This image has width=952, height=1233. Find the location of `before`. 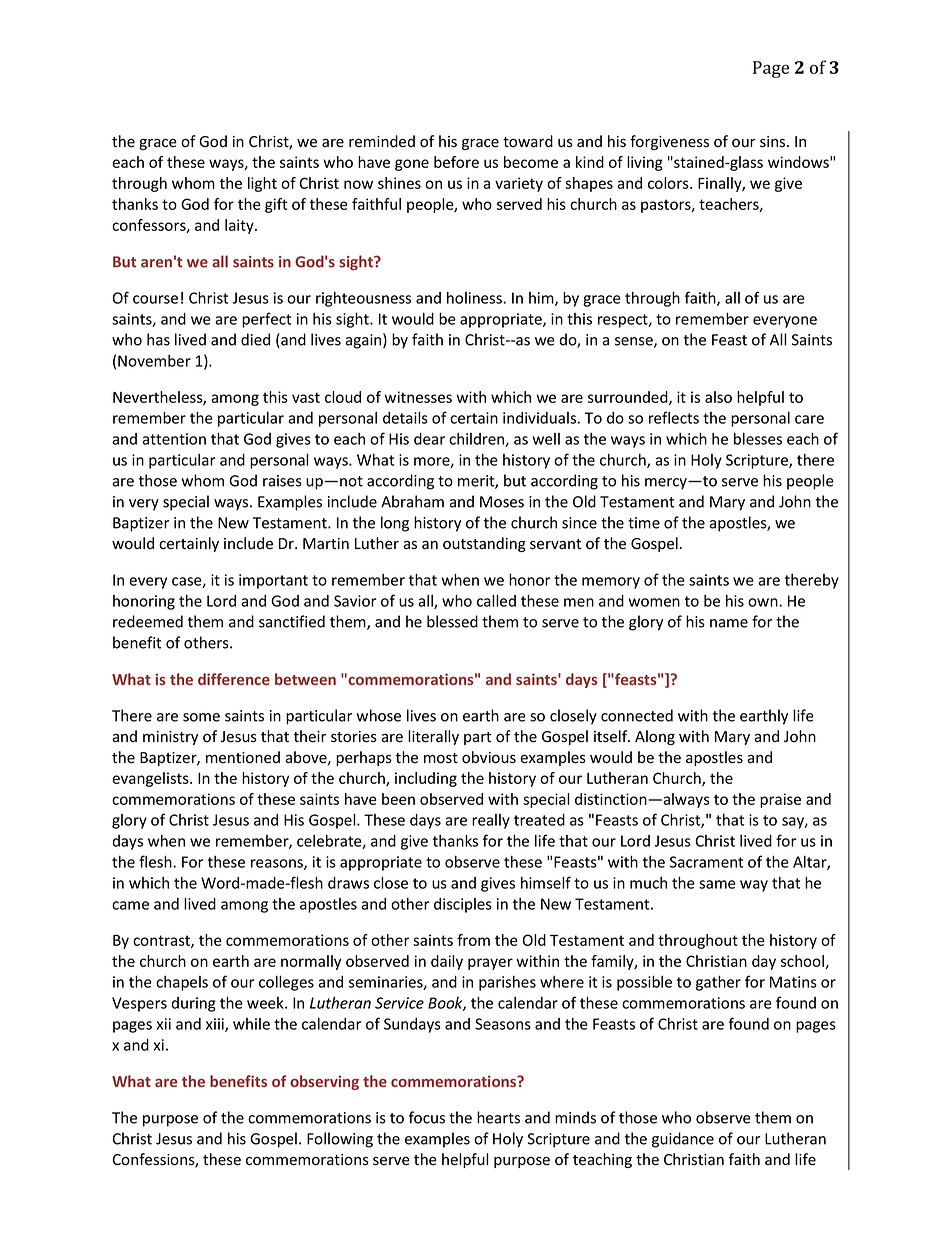

before is located at coordinates (456, 162).
